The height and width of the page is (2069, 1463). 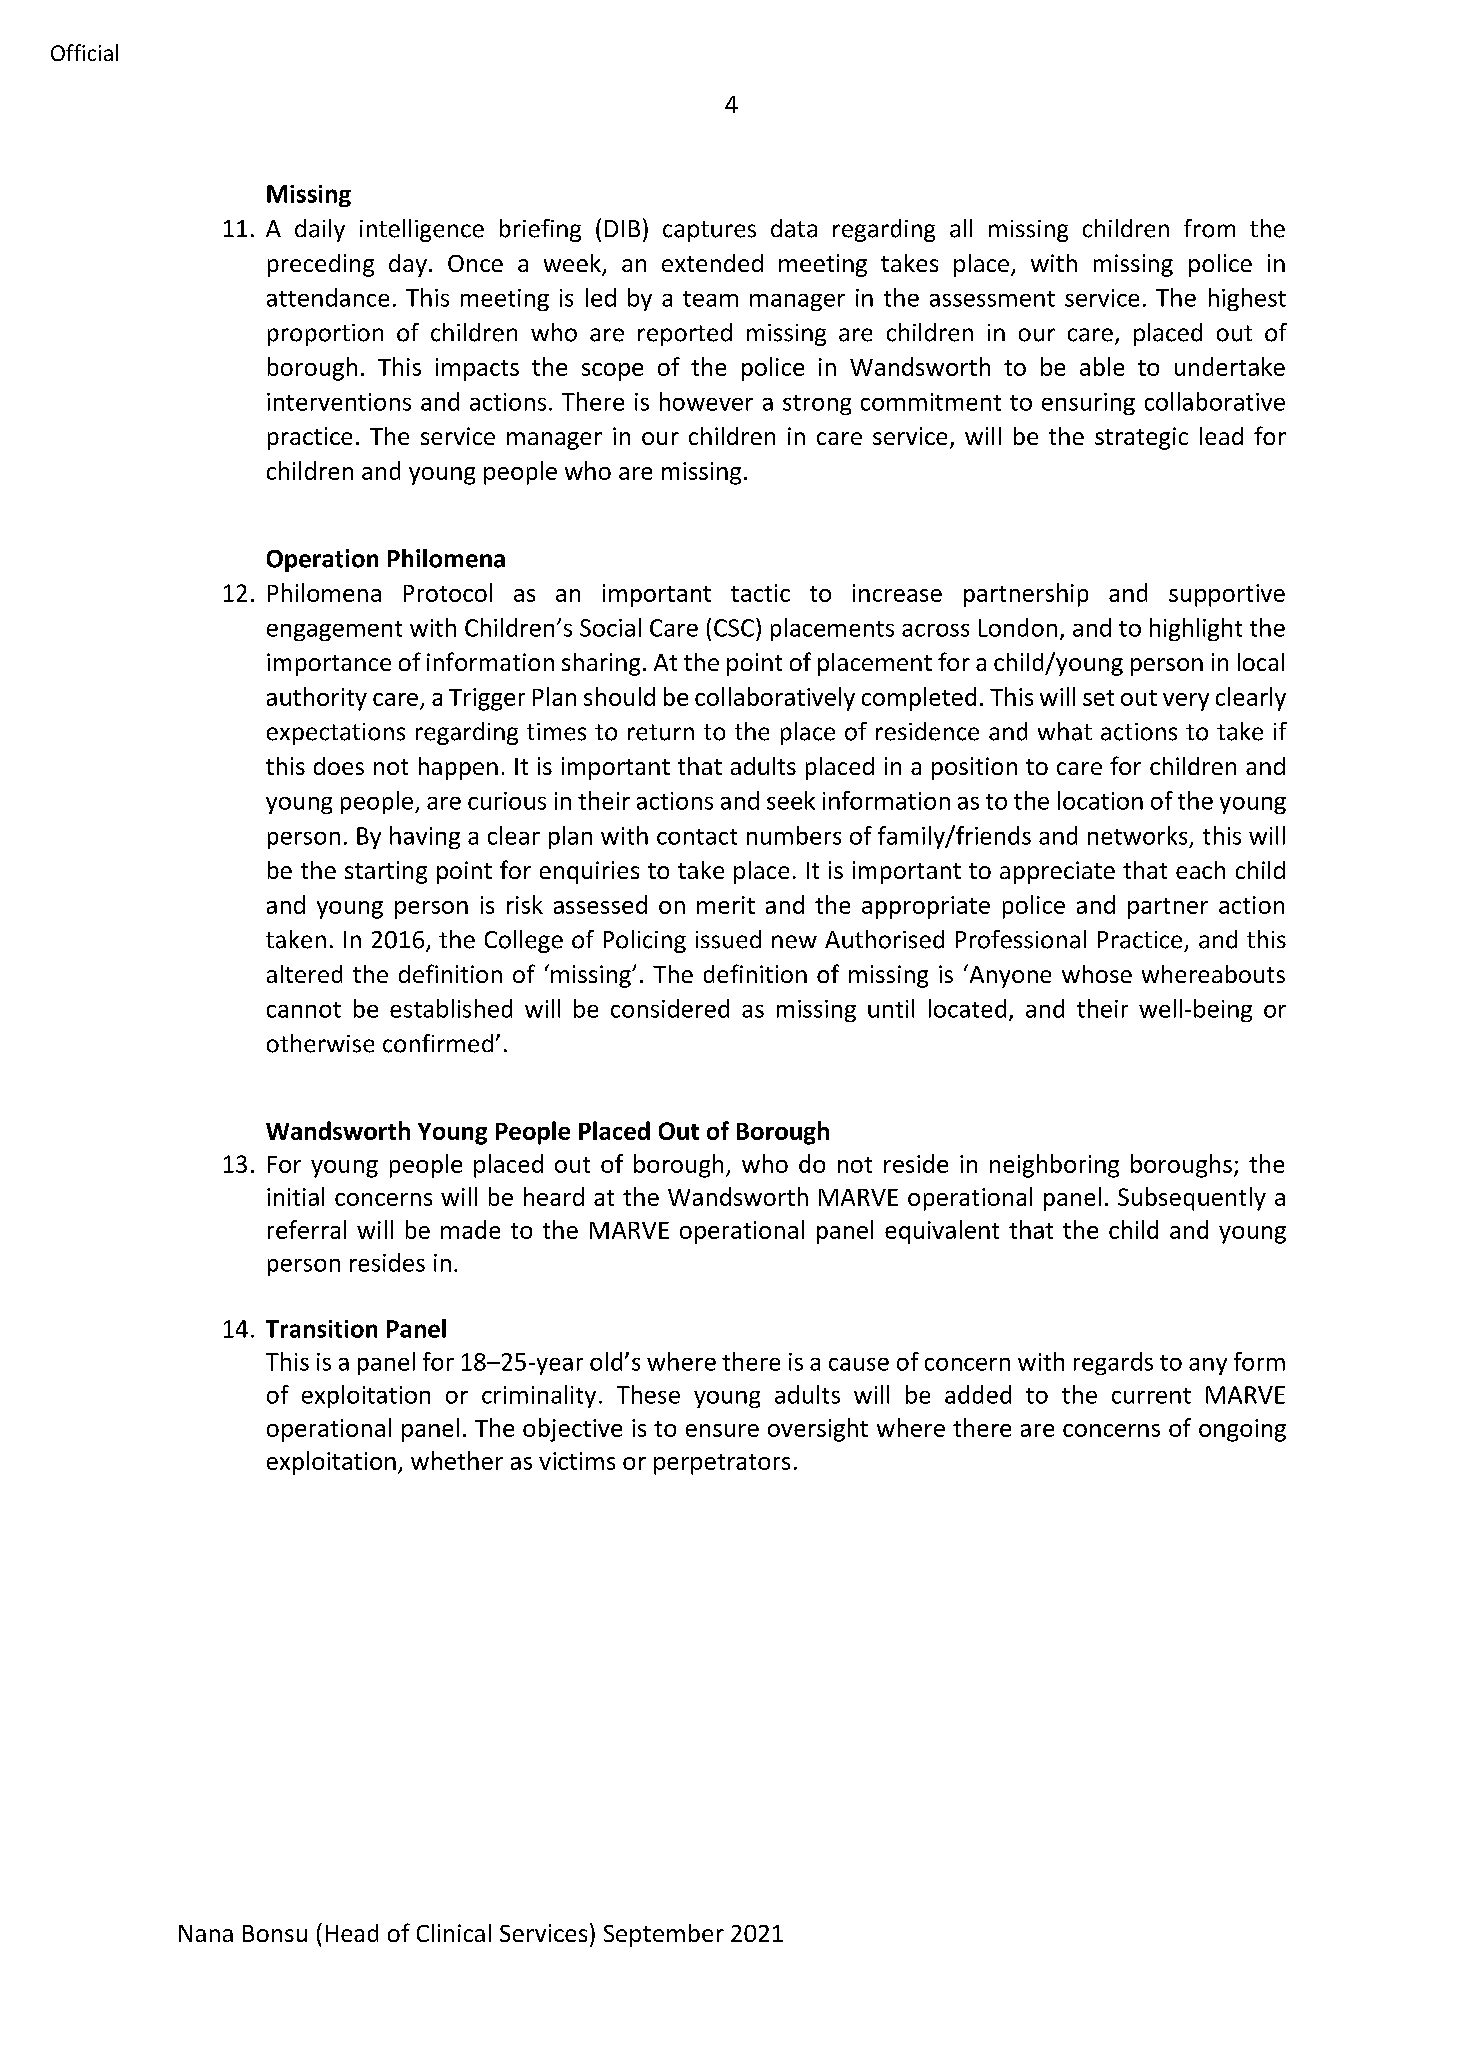 What do you see at coordinates (206, 1933) in the page?
I see `Nana` at bounding box center [206, 1933].
